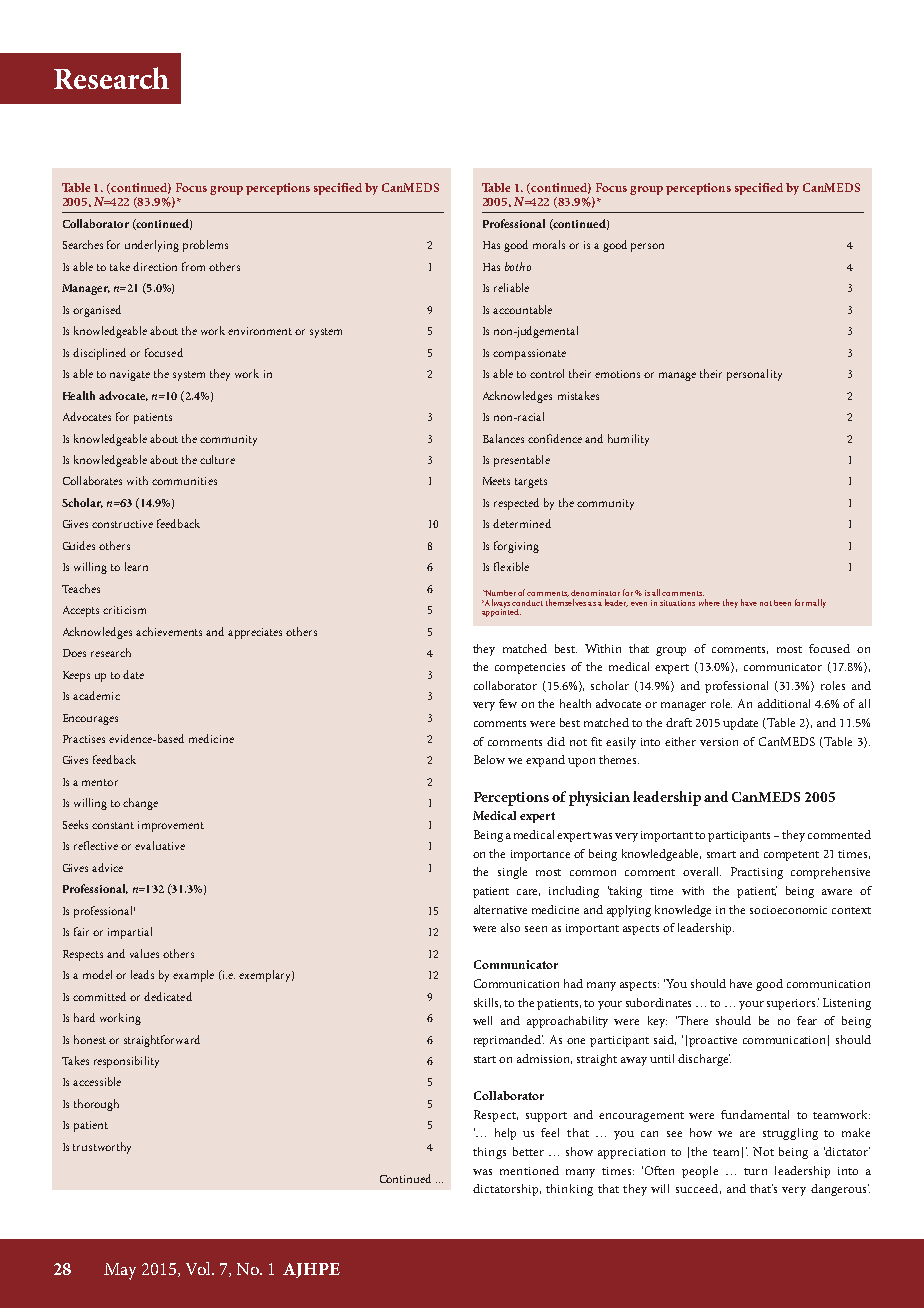 Image resolution: width=924 pixels, height=1308 pixels. What do you see at coordinates (140, 804) in the document?
I see `change` at bounding box center [140, 804].
